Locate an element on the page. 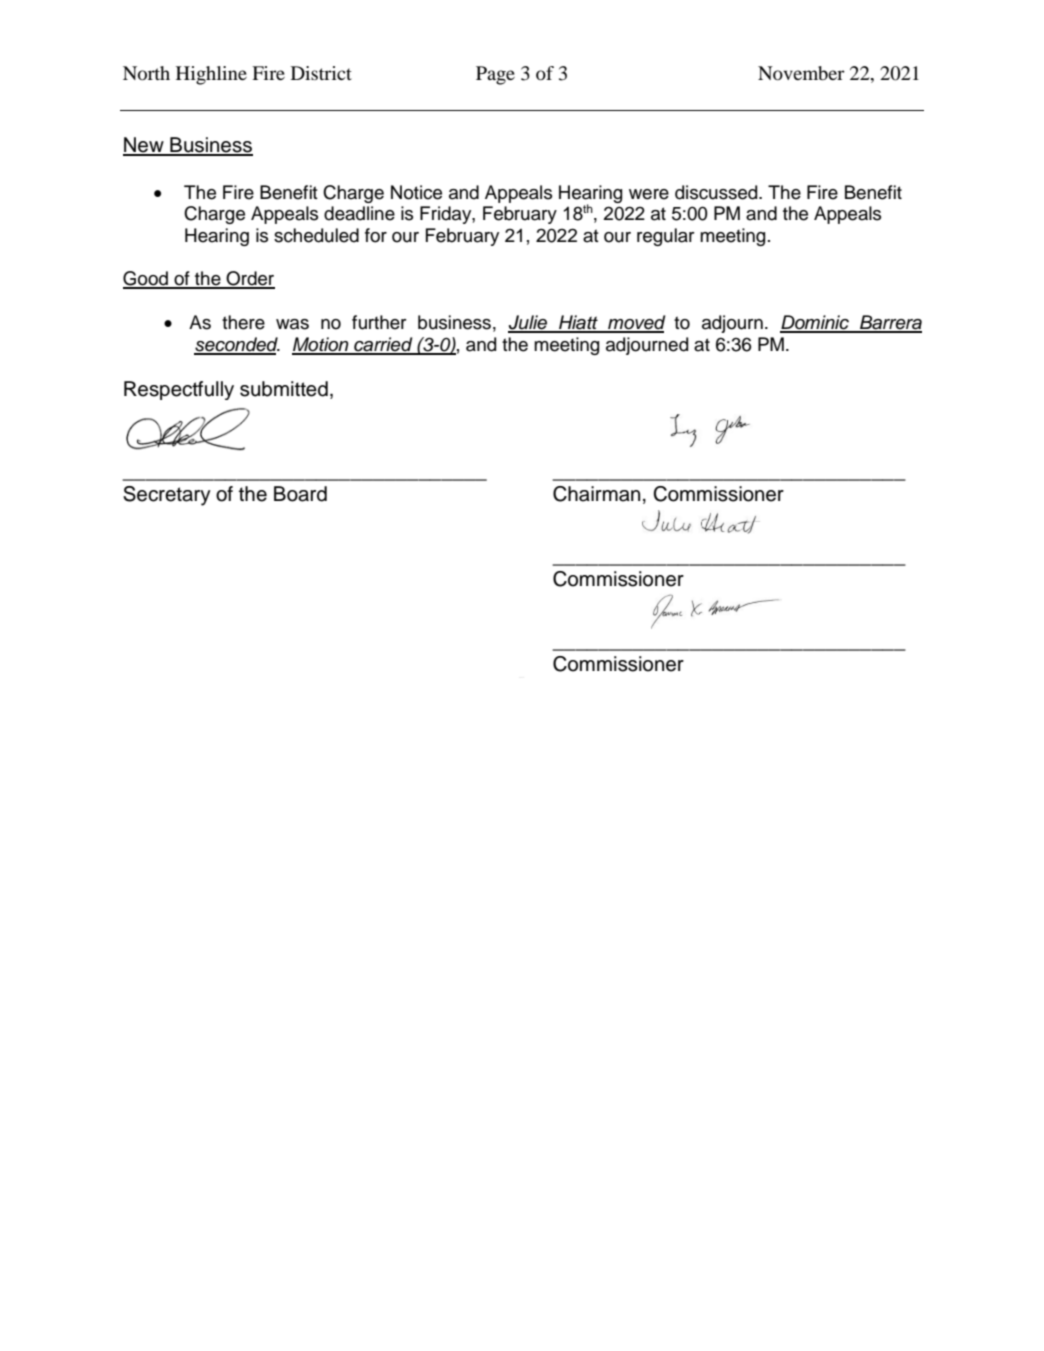  Board is located at coordinates (300, 494).
